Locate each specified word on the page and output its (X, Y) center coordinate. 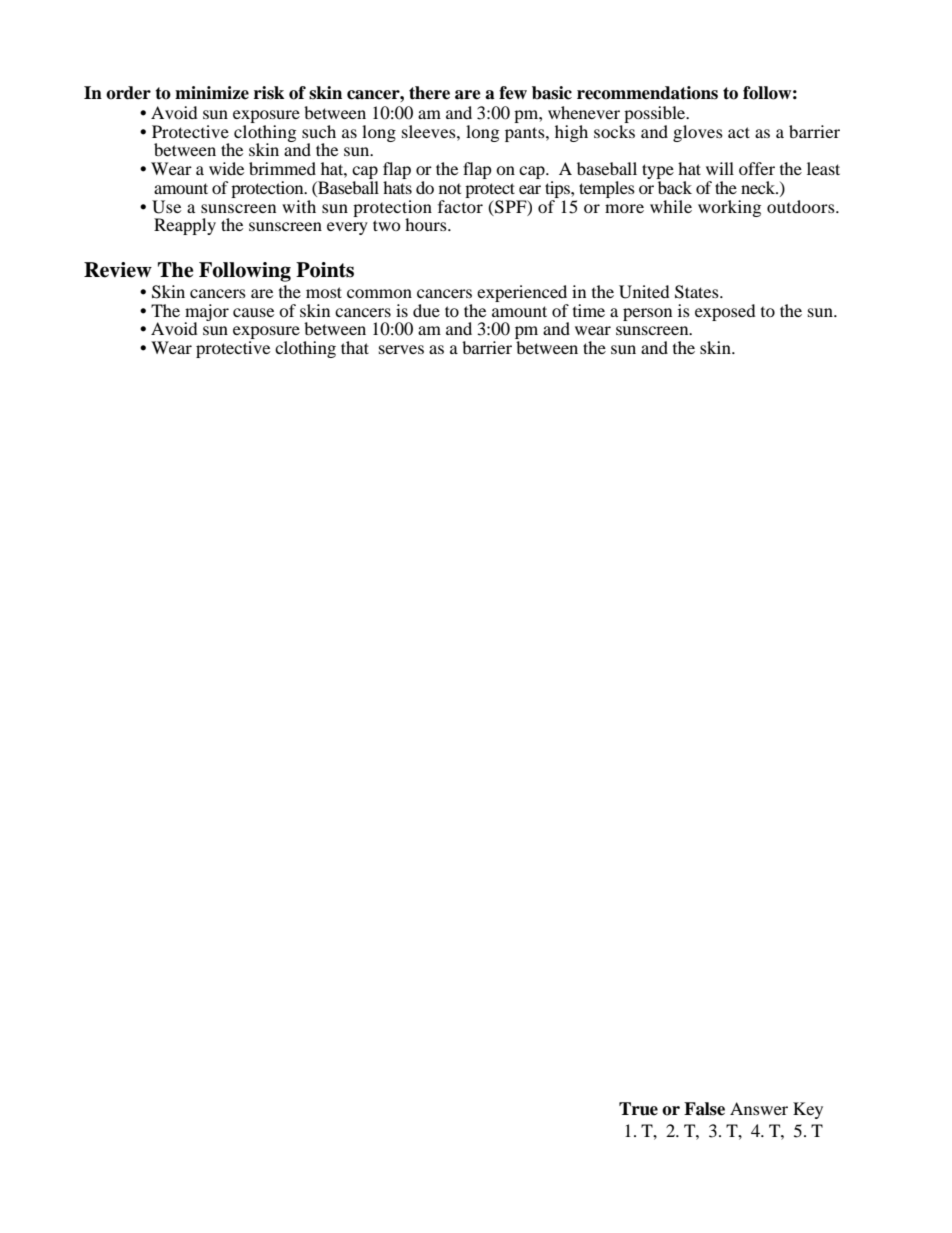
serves (401, 349)
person (647, 314)
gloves (698, 133)
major (207, 313)
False (704, 1109)
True (638, 1109)
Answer (759, 1108)
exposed (725, 312)
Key (808, 1110)
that (355, 347)
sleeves (430, 131)
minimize (212, 93)
